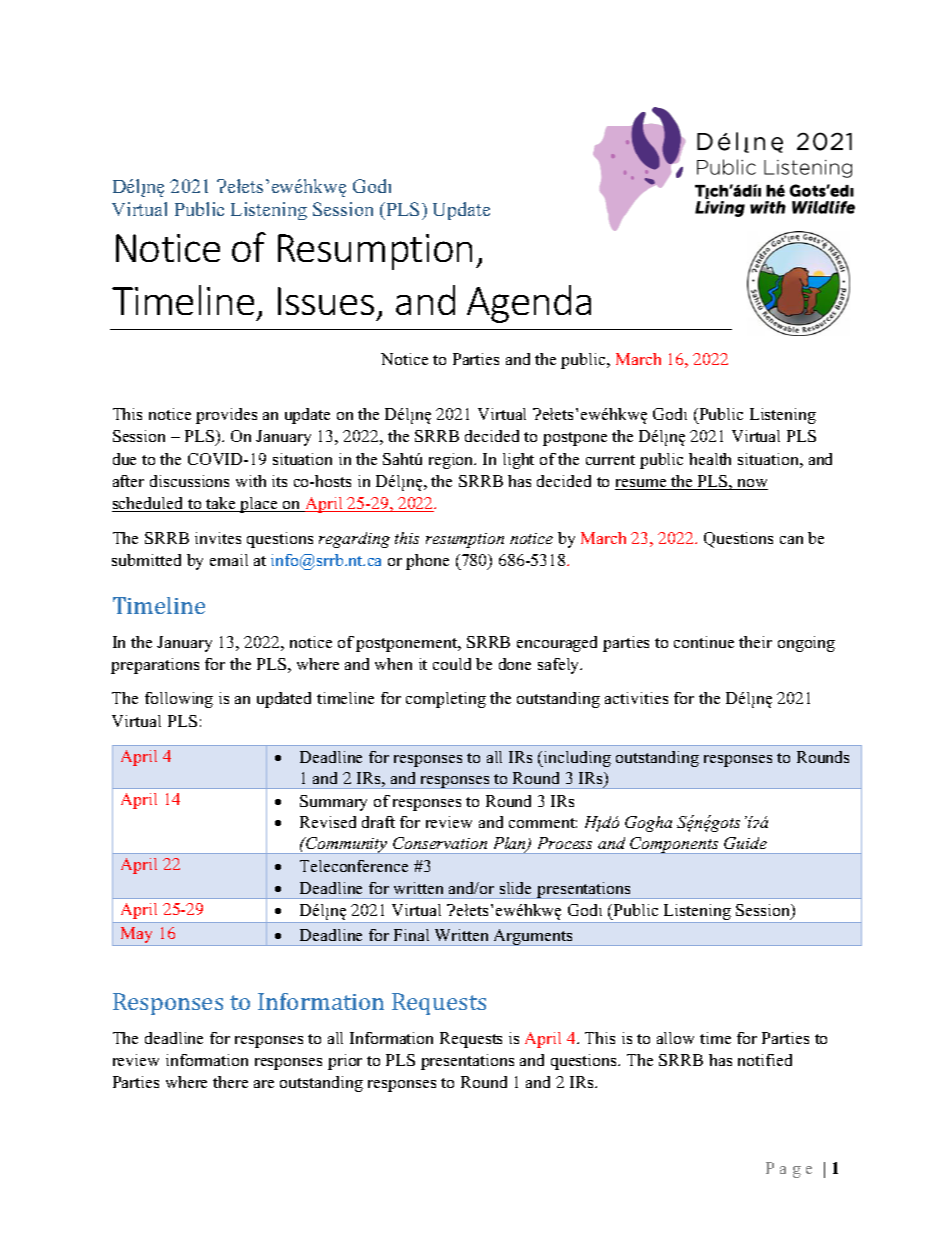 This screenshot has height=1233, width=952. Describe the element at coordinates (529, 304) in the screenshot. I see `Agenda` at that location.
